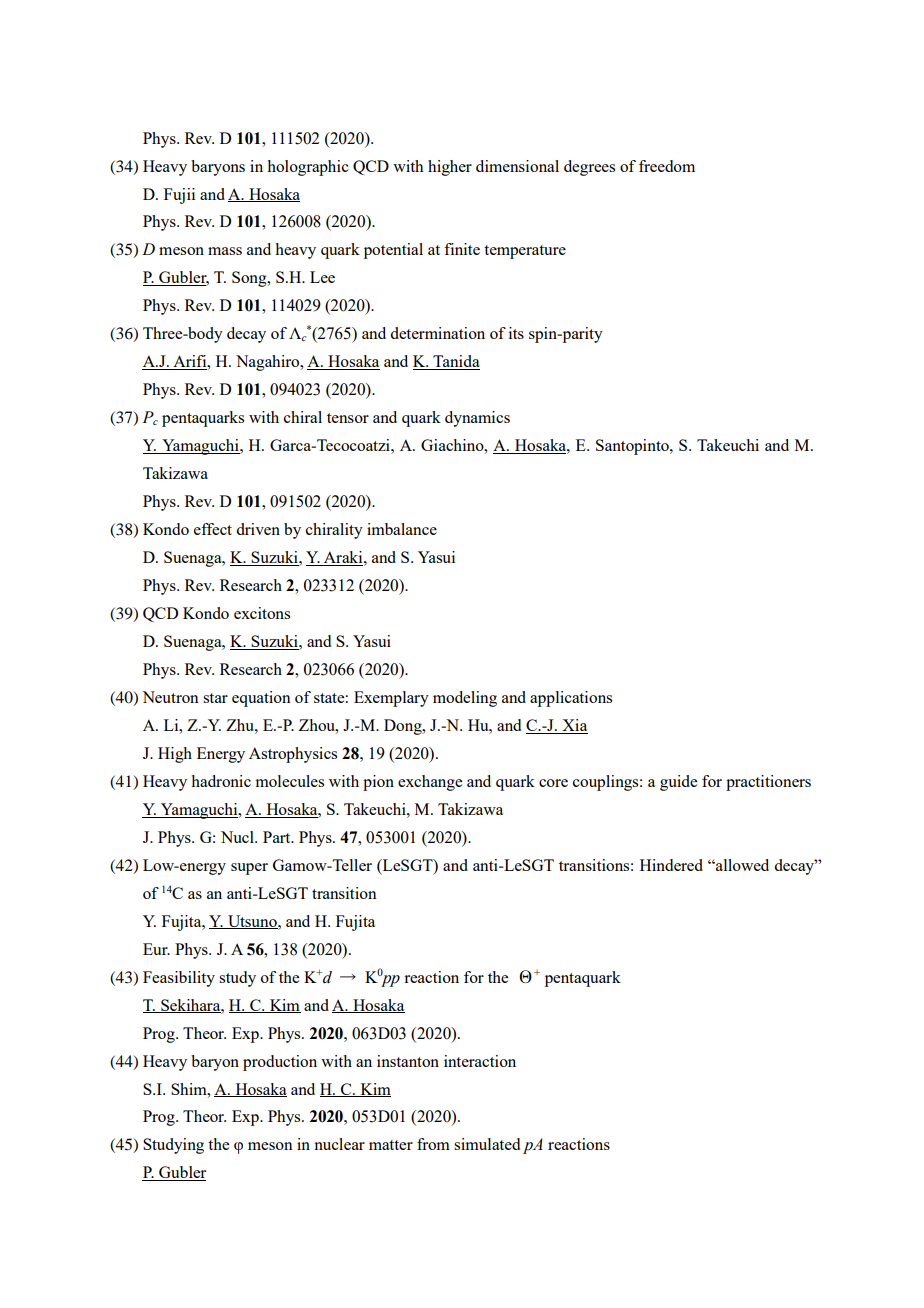 Image resolution: width=924 pixels, height=1308 pixels. I want to click on guide, so click(678, 783).
